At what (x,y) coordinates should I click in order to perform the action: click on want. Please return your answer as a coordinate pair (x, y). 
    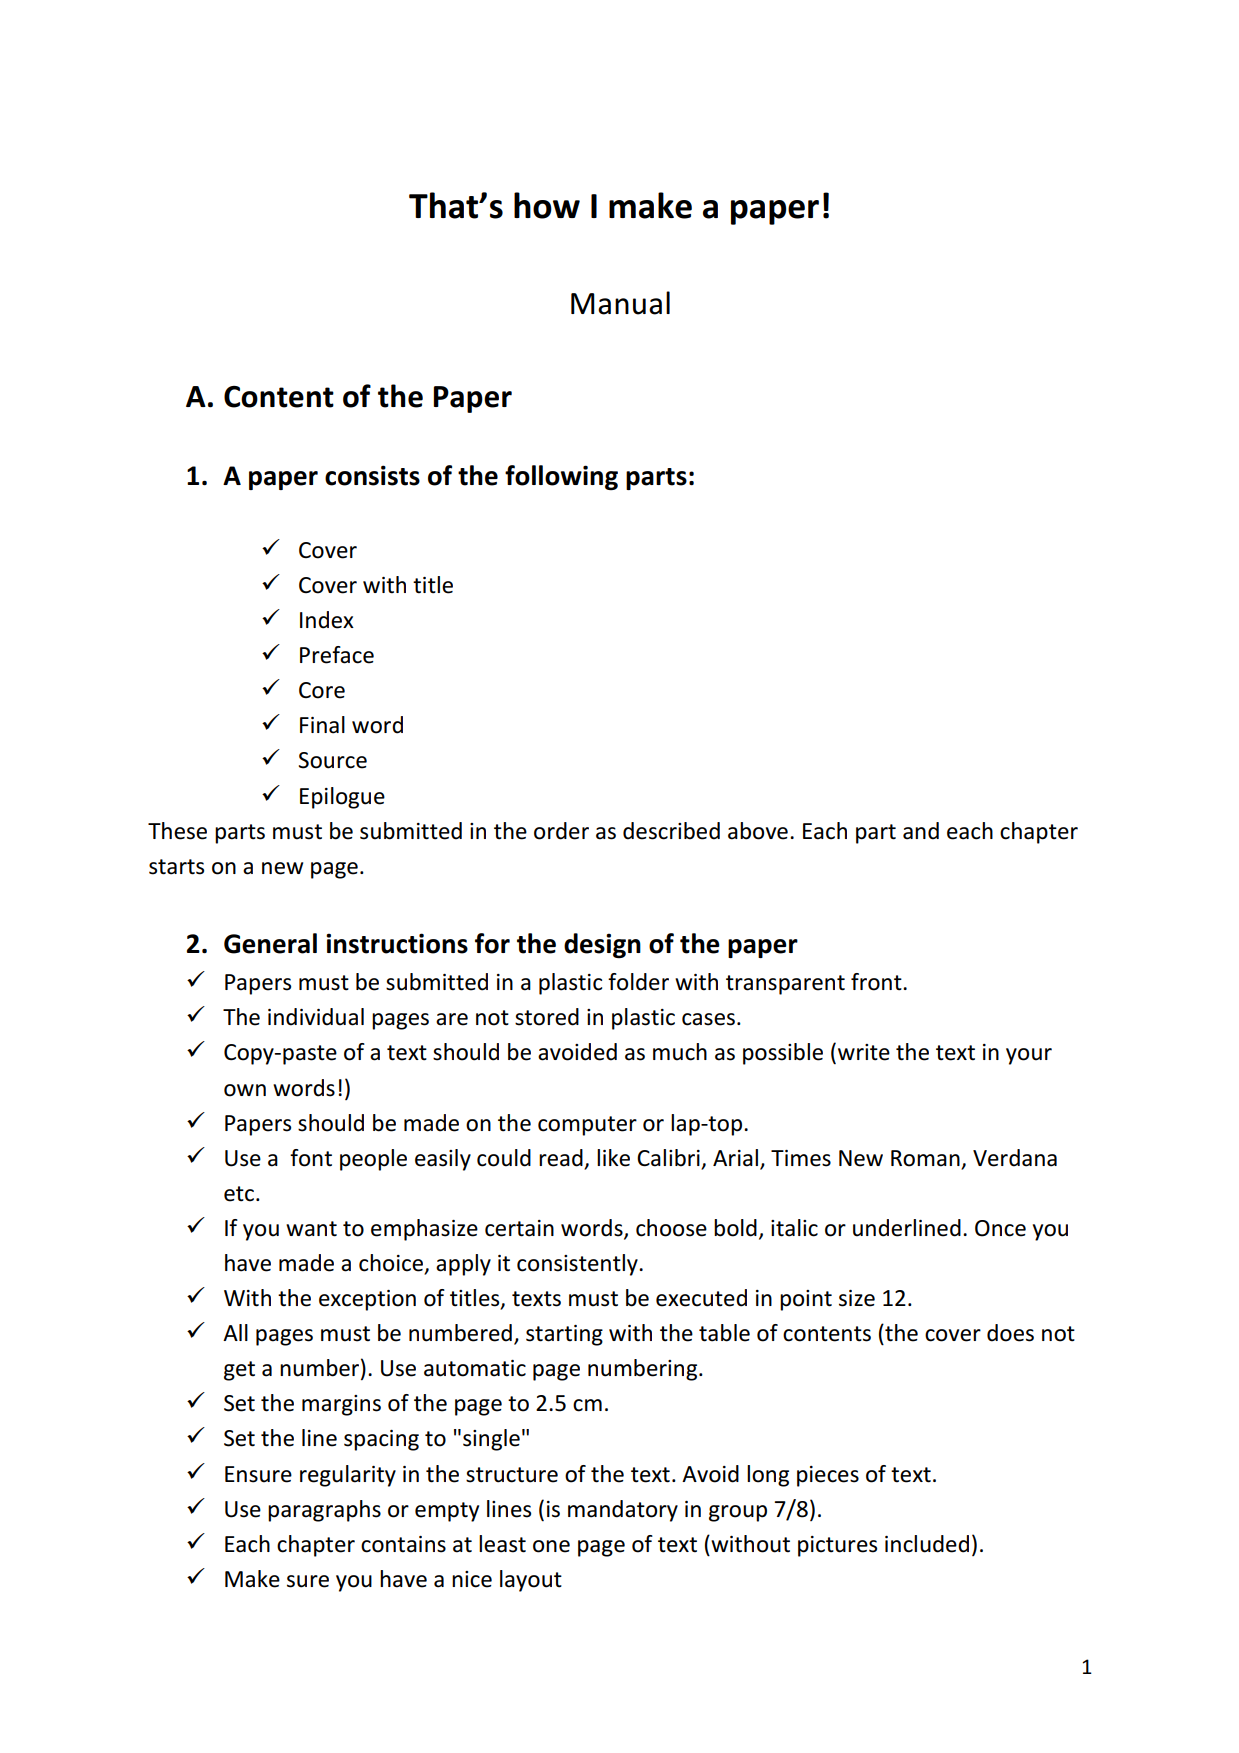
    Looking at the image, I should click on (311, 1229).
